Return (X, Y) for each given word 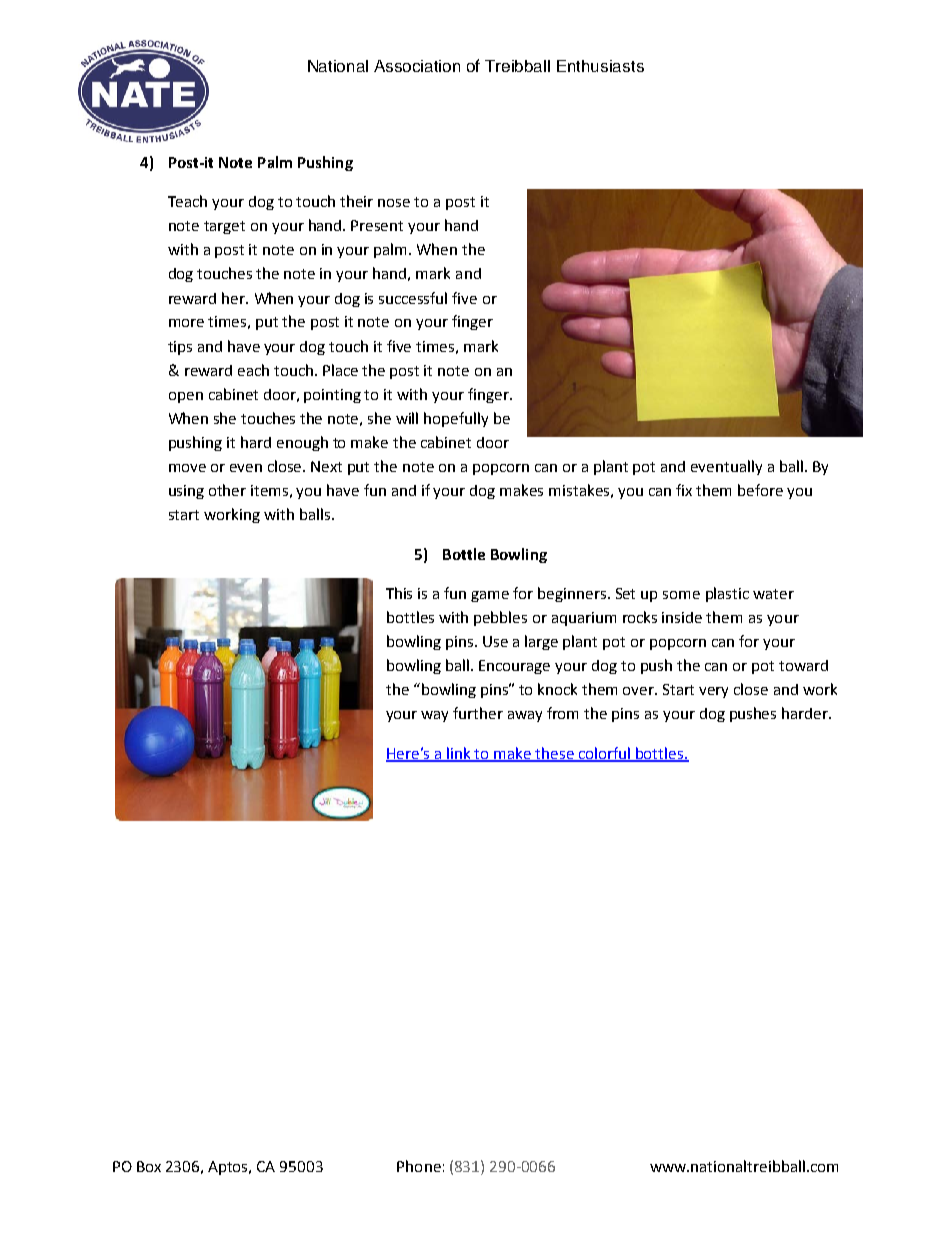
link (460, 754)
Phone (419, 1166)
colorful (605, 754)
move (187, 468)
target (224, 227)
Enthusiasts (600, 66)
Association (417, 66)
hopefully (456, 419)
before (760, 490)
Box (149, 1166)
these (555, 754)
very (713, 692)
